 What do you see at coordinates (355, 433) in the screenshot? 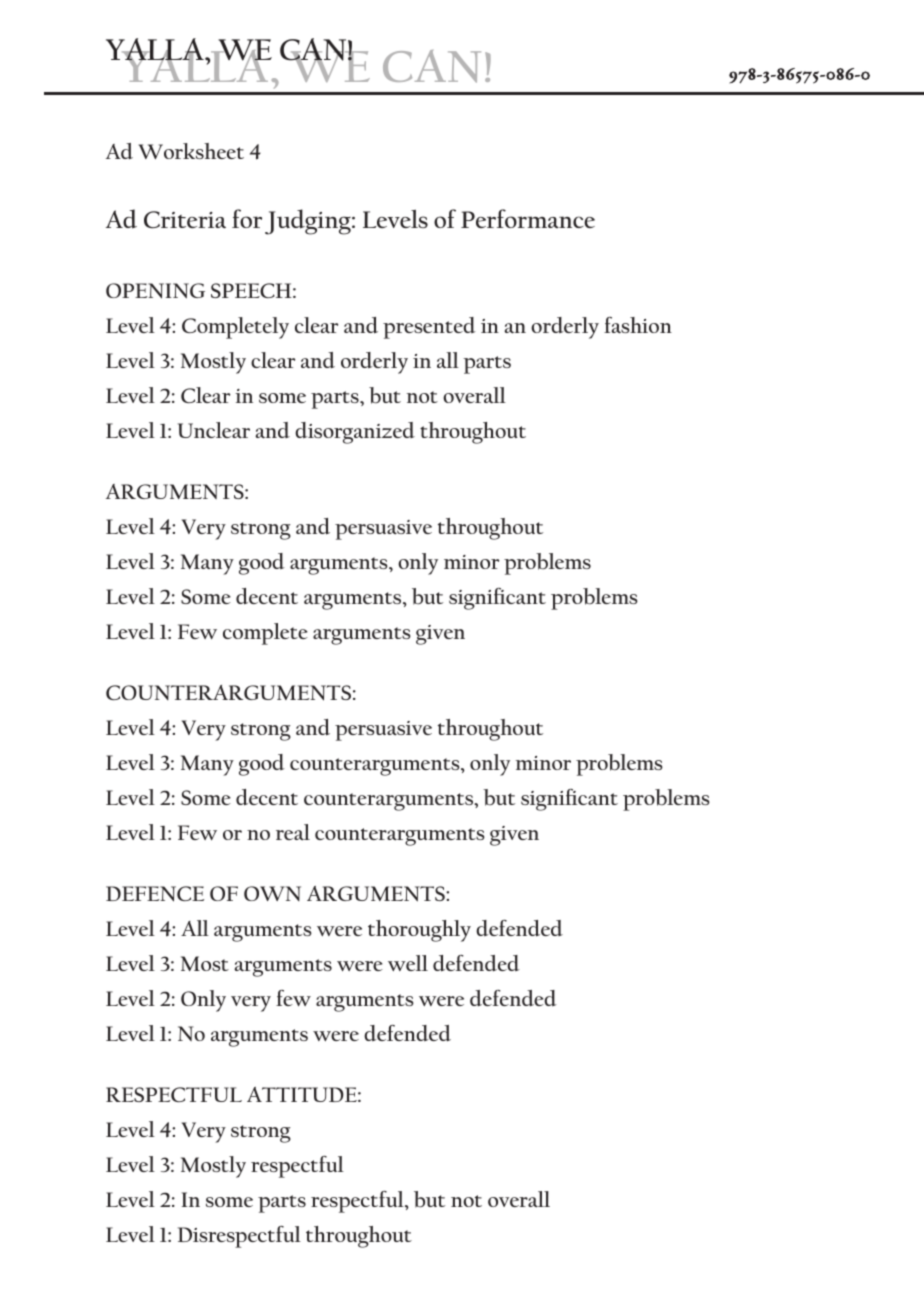
I see `disorganized` at bounding box center [355, 433].
